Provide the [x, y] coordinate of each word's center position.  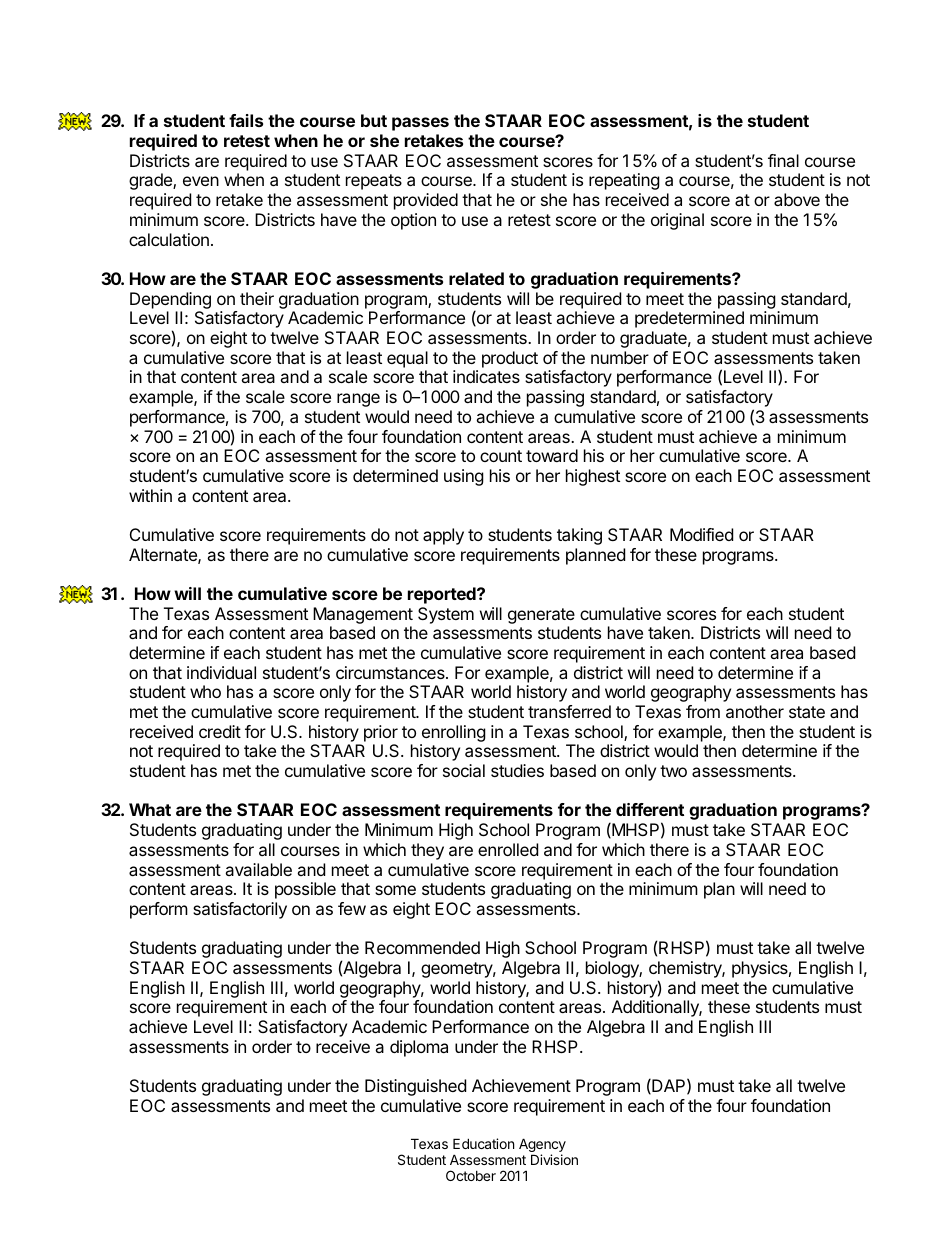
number [620, 357]
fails [246, 120]
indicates [486, 376]
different [650, 809]
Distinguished [415, 1087]
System [446, 615]
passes [420, 124]
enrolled [508, 849]
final [783, 160]
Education [483, 1143]
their [257, 298]
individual [221, 672]
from [703, 711]
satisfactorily [240, 910]
